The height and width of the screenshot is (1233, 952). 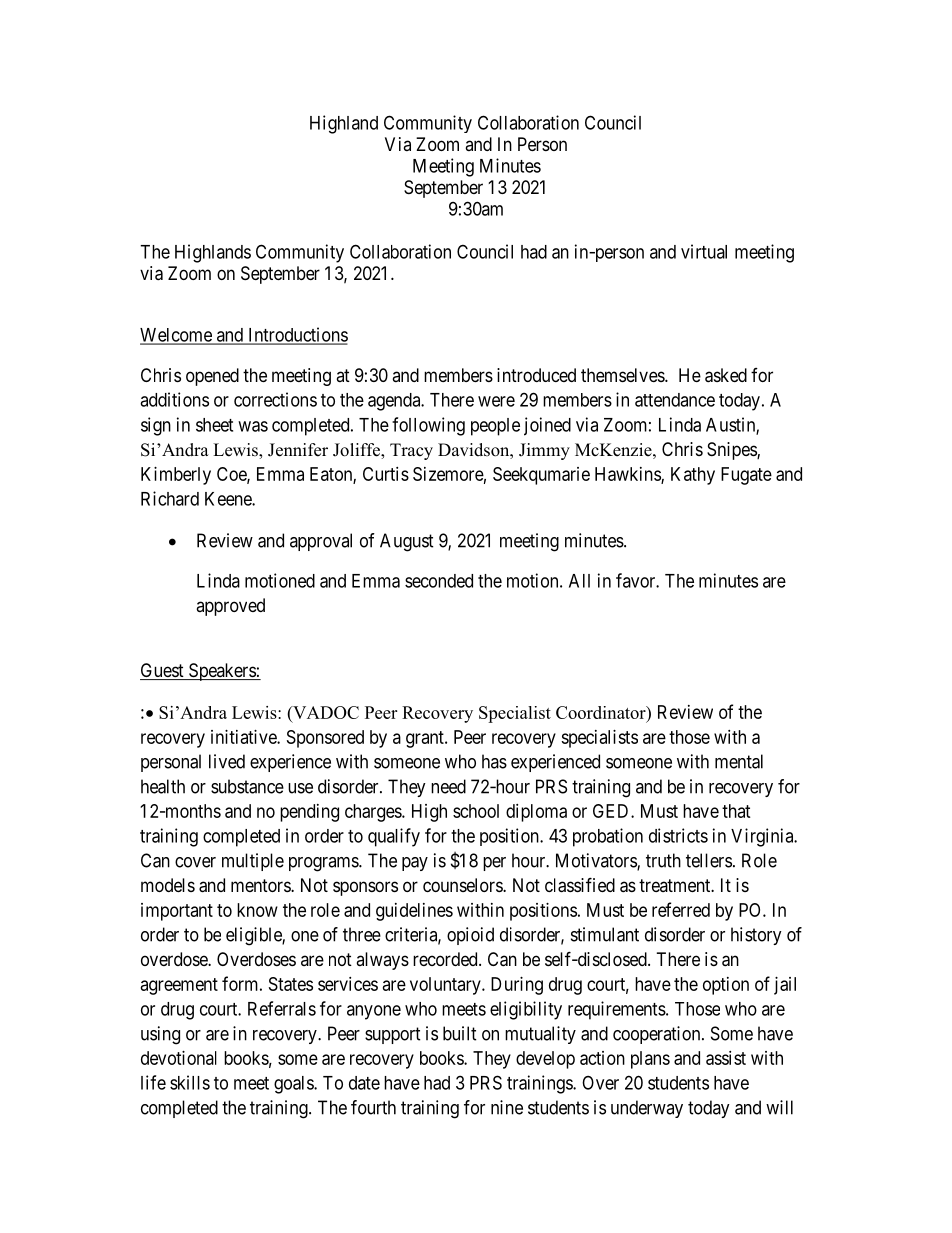 I want to click on Welcome, so click(x=177, y=336).
